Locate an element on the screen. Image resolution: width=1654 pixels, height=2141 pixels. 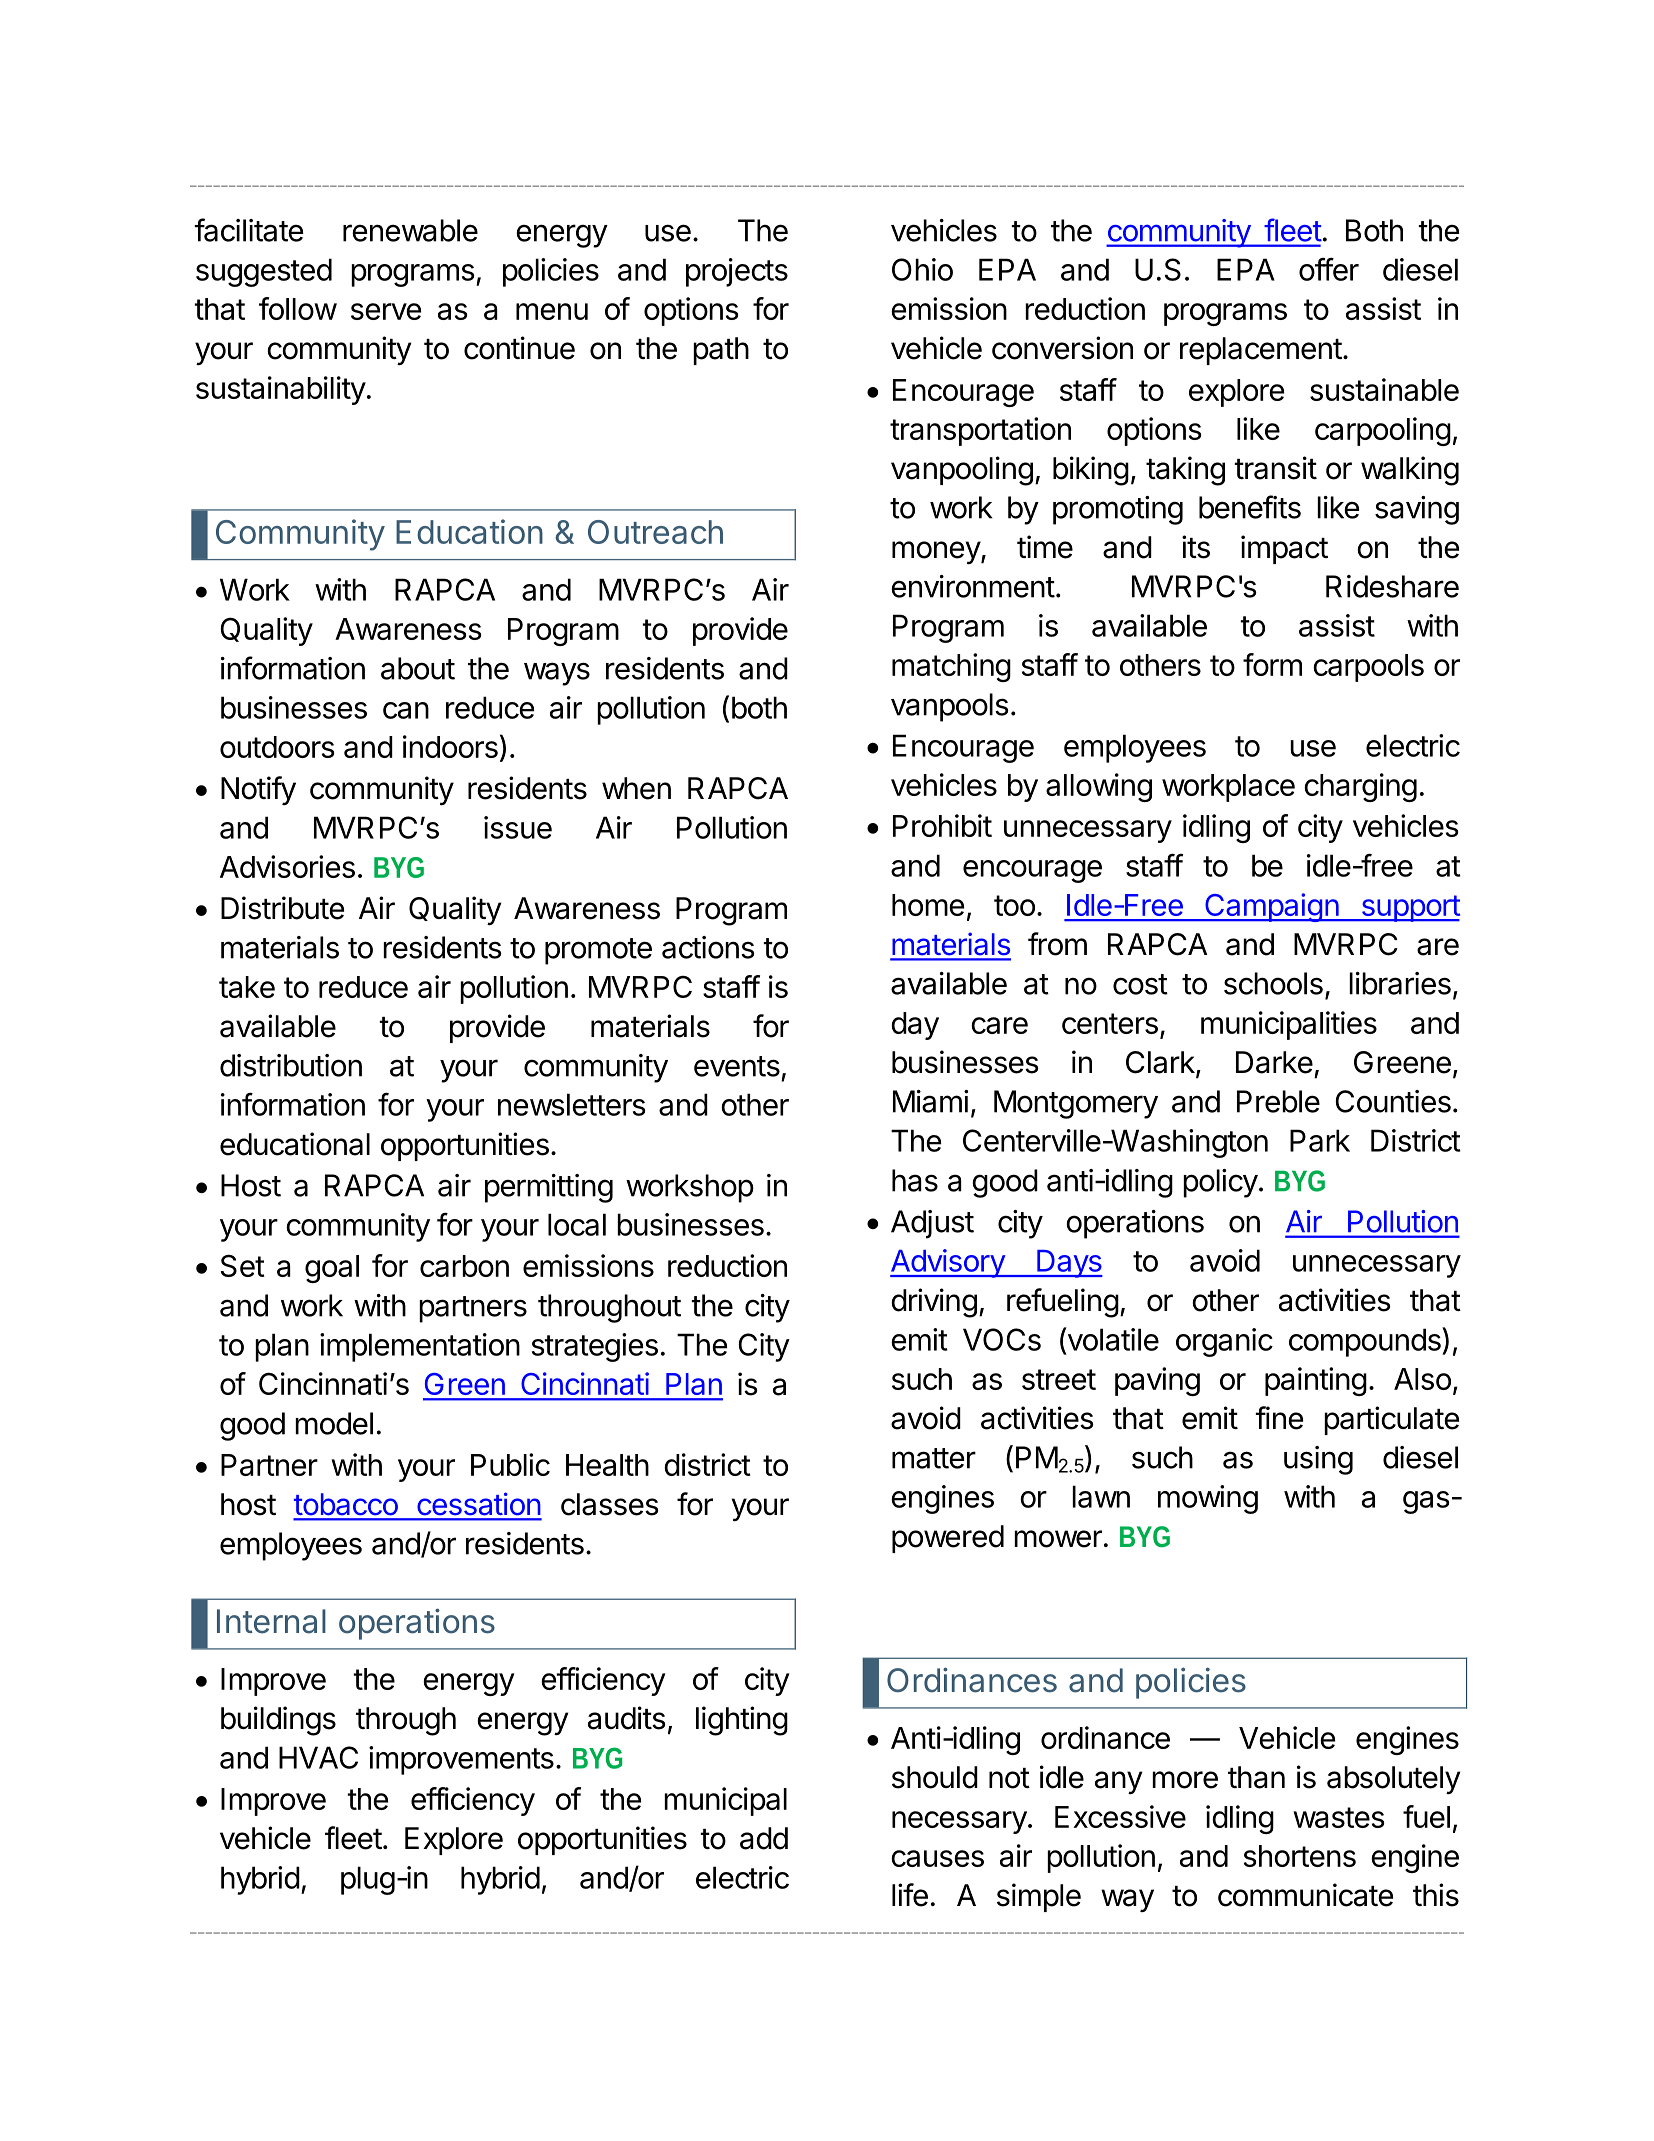
HVAC is located at coordinates (318, 1757).
